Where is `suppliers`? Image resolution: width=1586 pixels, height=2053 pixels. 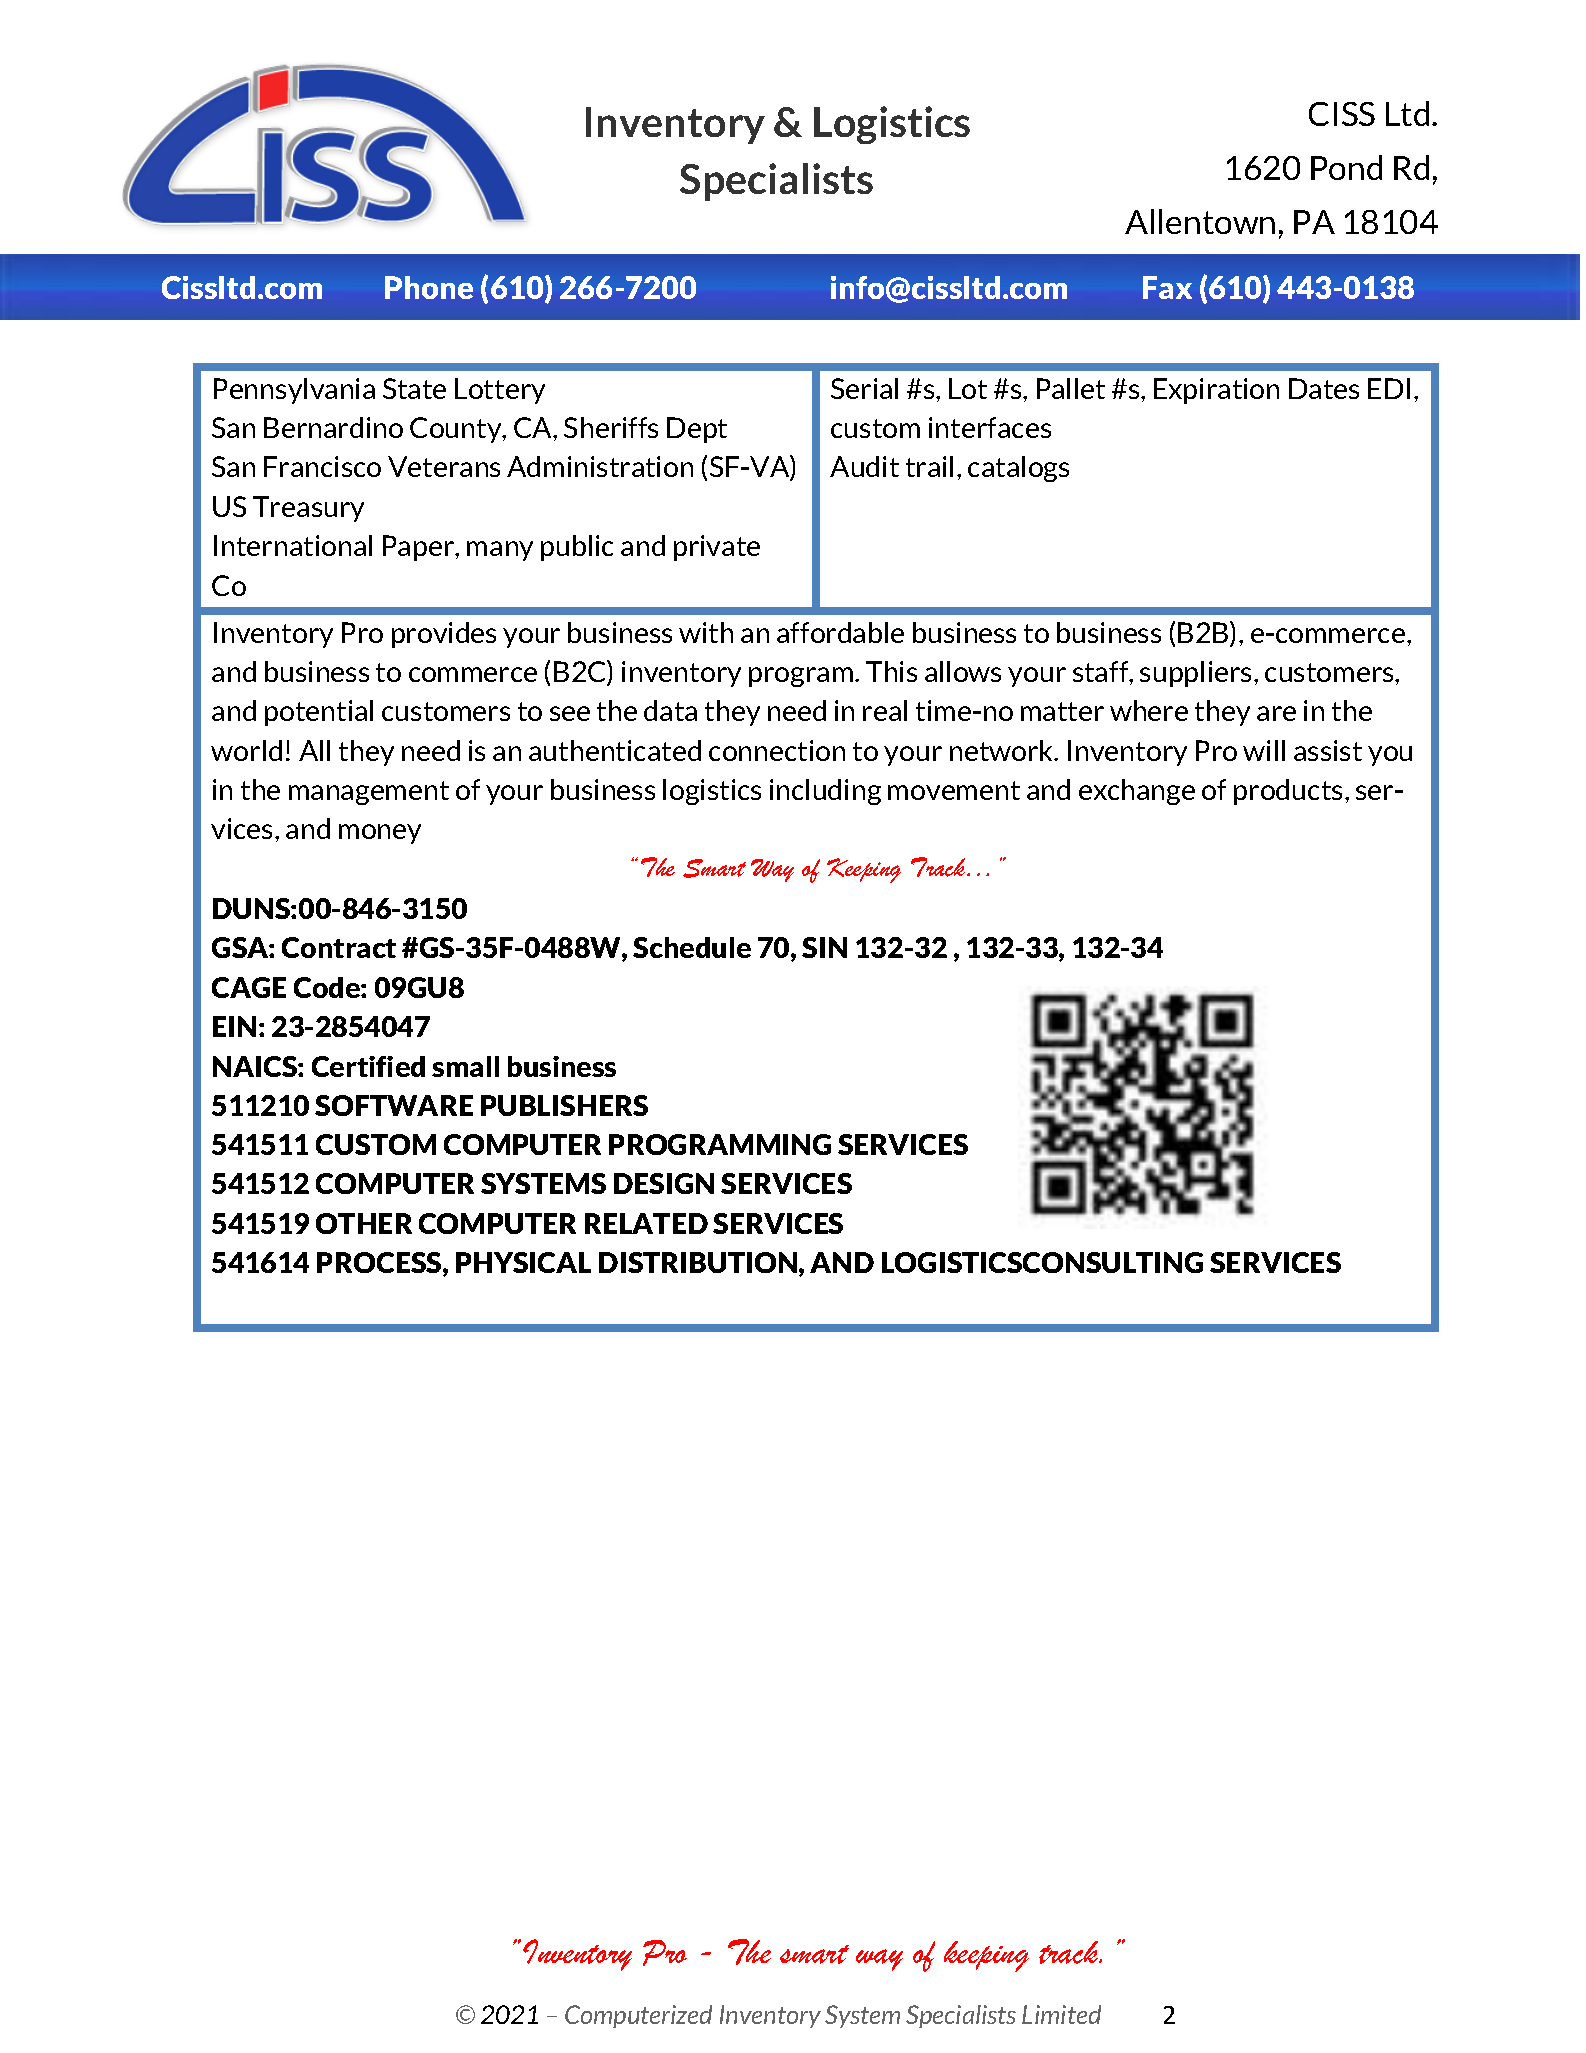 suppliers is located at coordinates (1197, 674).
